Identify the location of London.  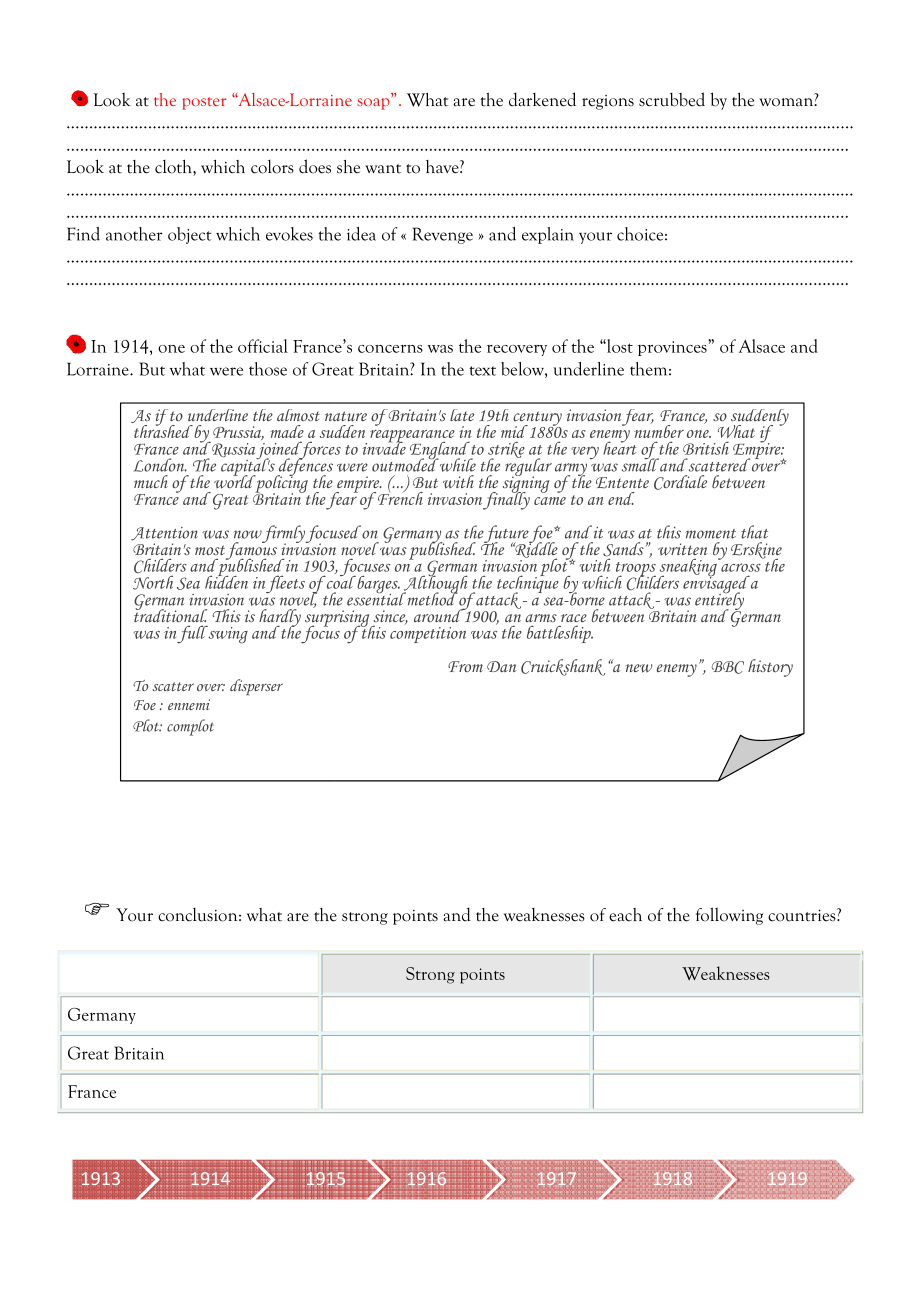
(160, 465).
